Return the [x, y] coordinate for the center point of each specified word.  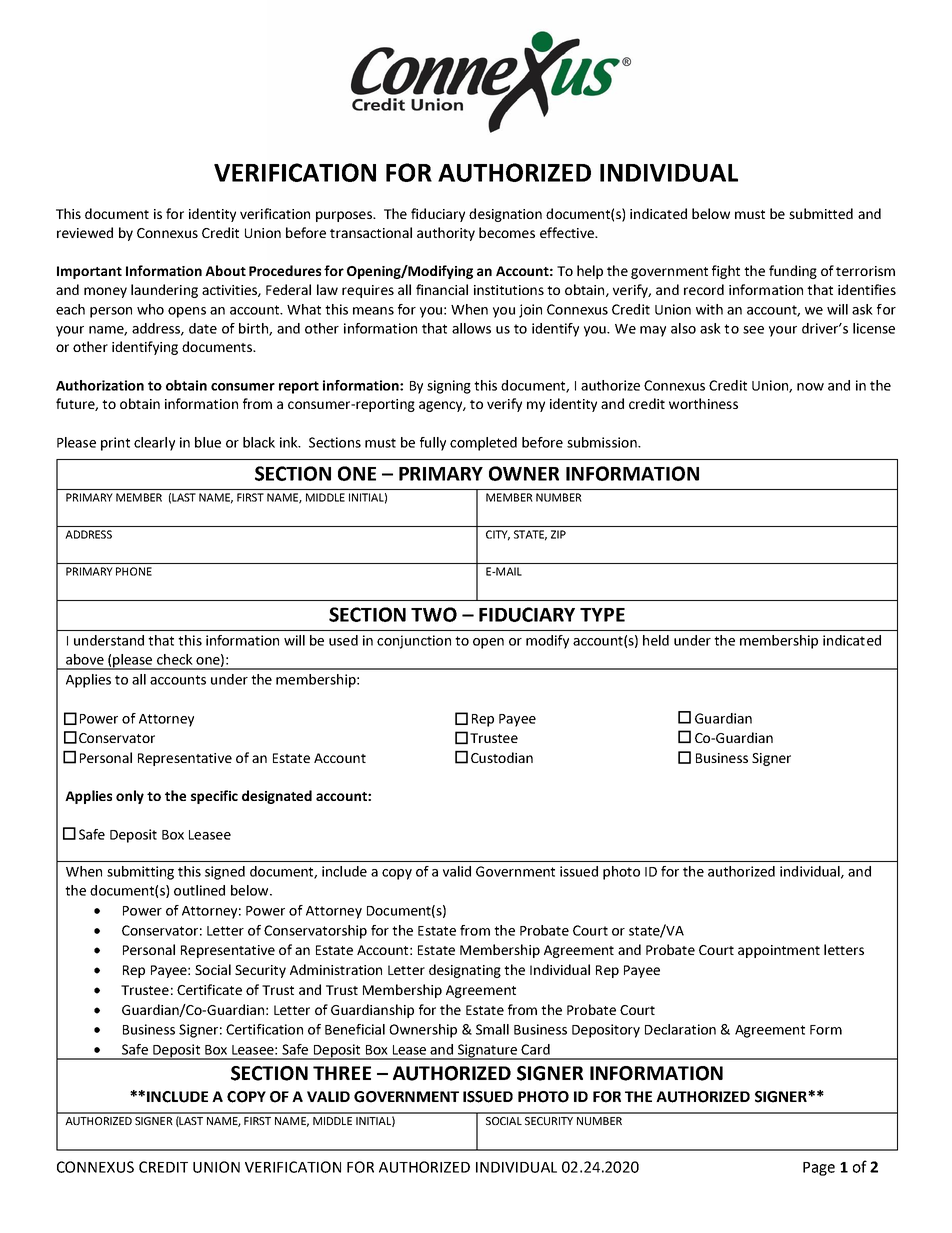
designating [465, 971]
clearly [154, 444]
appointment [779, 951]
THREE [342, 1073]
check [175, 659]
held [656, 640]
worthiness [703, 403]
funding [793, 272]
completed [483, 444]
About [225, 270]
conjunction [414, 642]
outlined [199, 890]
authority [446, 234]
